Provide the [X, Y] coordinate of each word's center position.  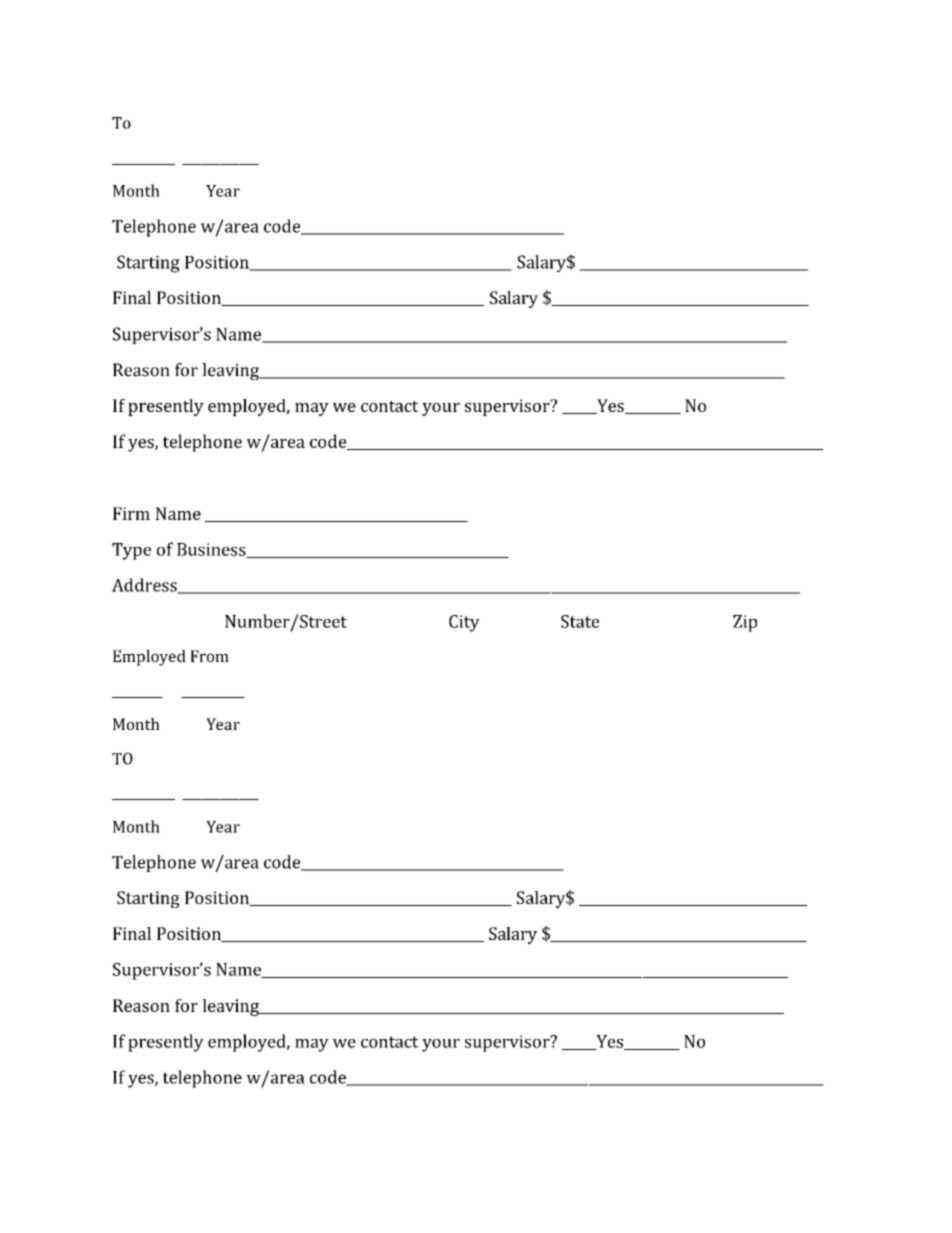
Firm [131, 513]
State [580, 621]
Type [131, 551]
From [210, 656]
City [464, 623]
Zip [745, 623]
